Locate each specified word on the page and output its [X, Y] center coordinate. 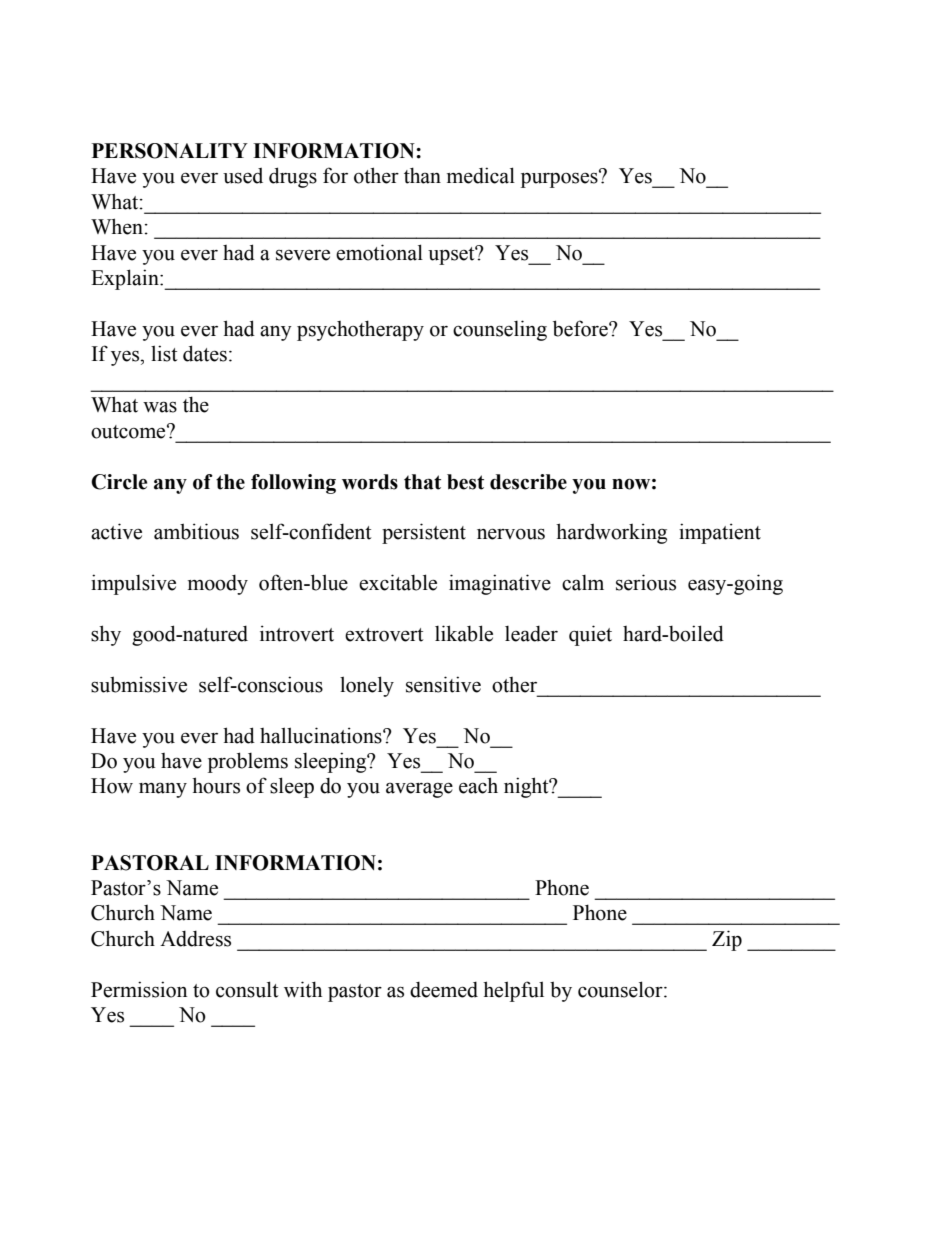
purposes [560, 179]
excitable [398, 582]
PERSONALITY [170, 151]
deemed [444, 990]
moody [218, 585]
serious [646, 582]
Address [195, 939]
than [422, 175]
